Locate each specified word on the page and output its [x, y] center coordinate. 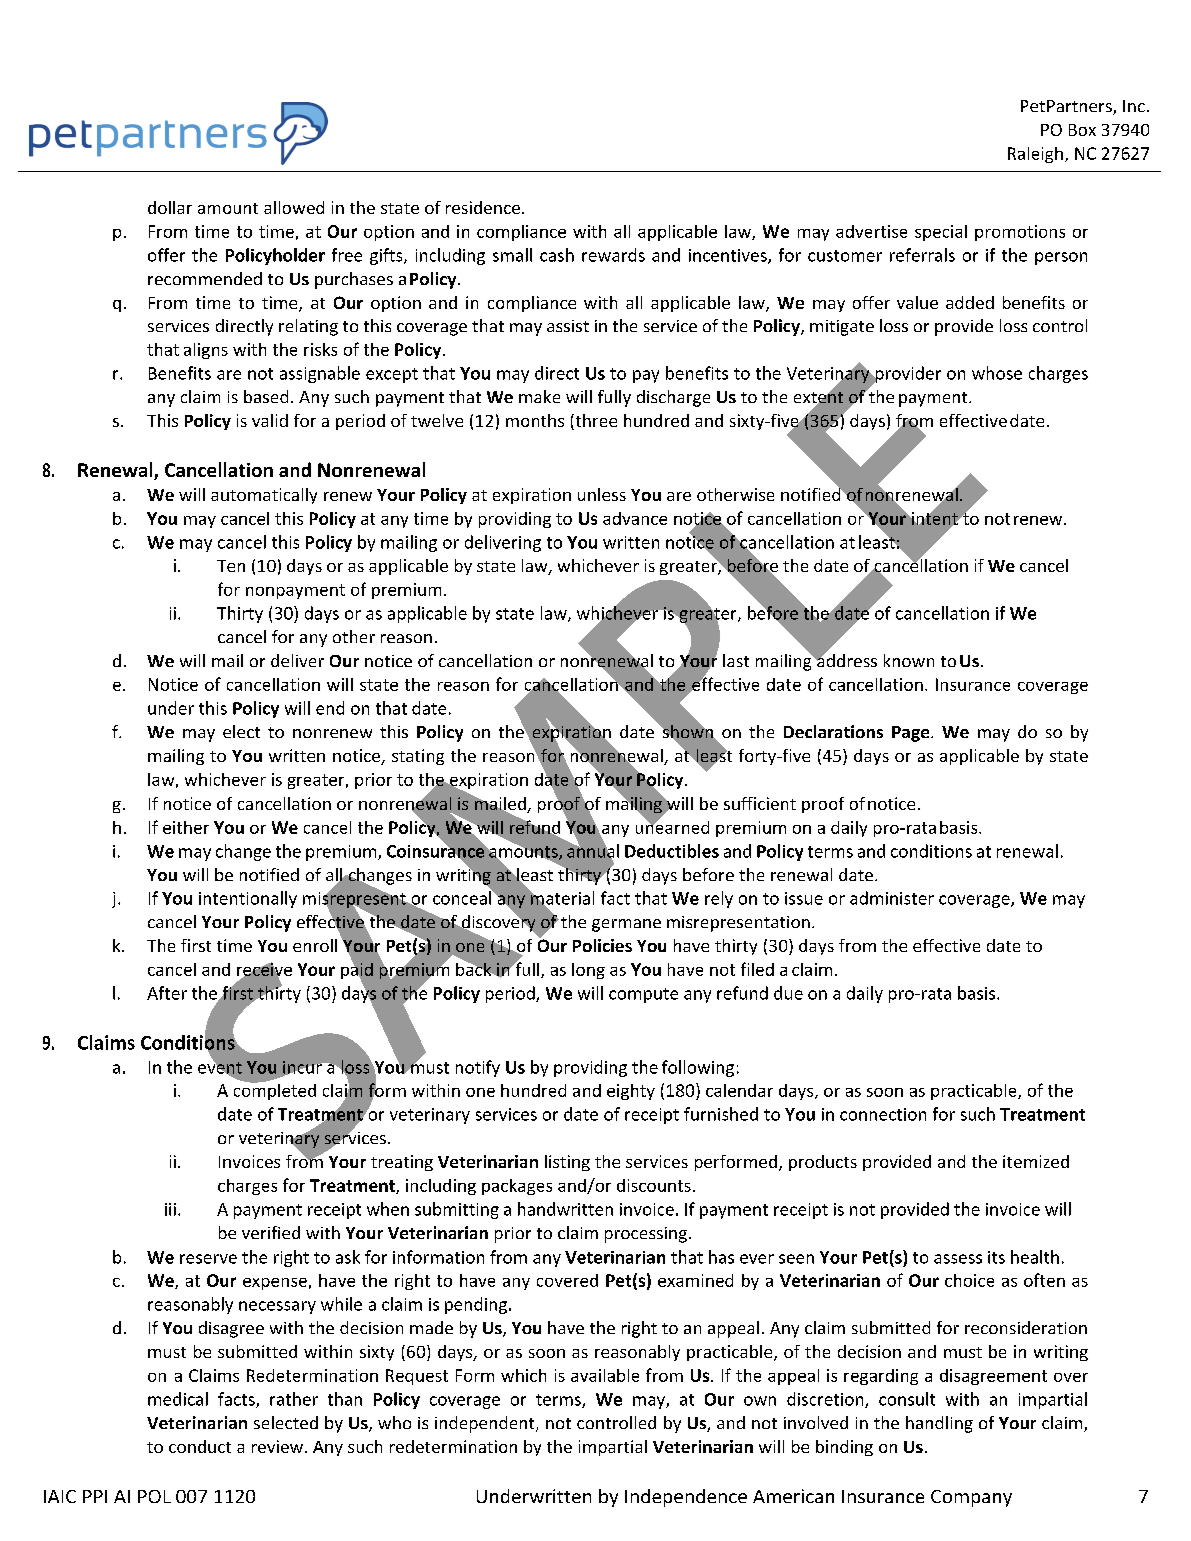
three [595, 422]
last [736, 660]
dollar [170, 207]
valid [270, 420]
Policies [602, 945]
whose [997, 373]
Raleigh [1035, 155]
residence [483, 207]
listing [567, 1163]
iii [170, 1209]
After [167, 993]
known [909, 660]
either [186, 827]
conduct [200, 1446]
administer [892, 898]
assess [958, 1259]
